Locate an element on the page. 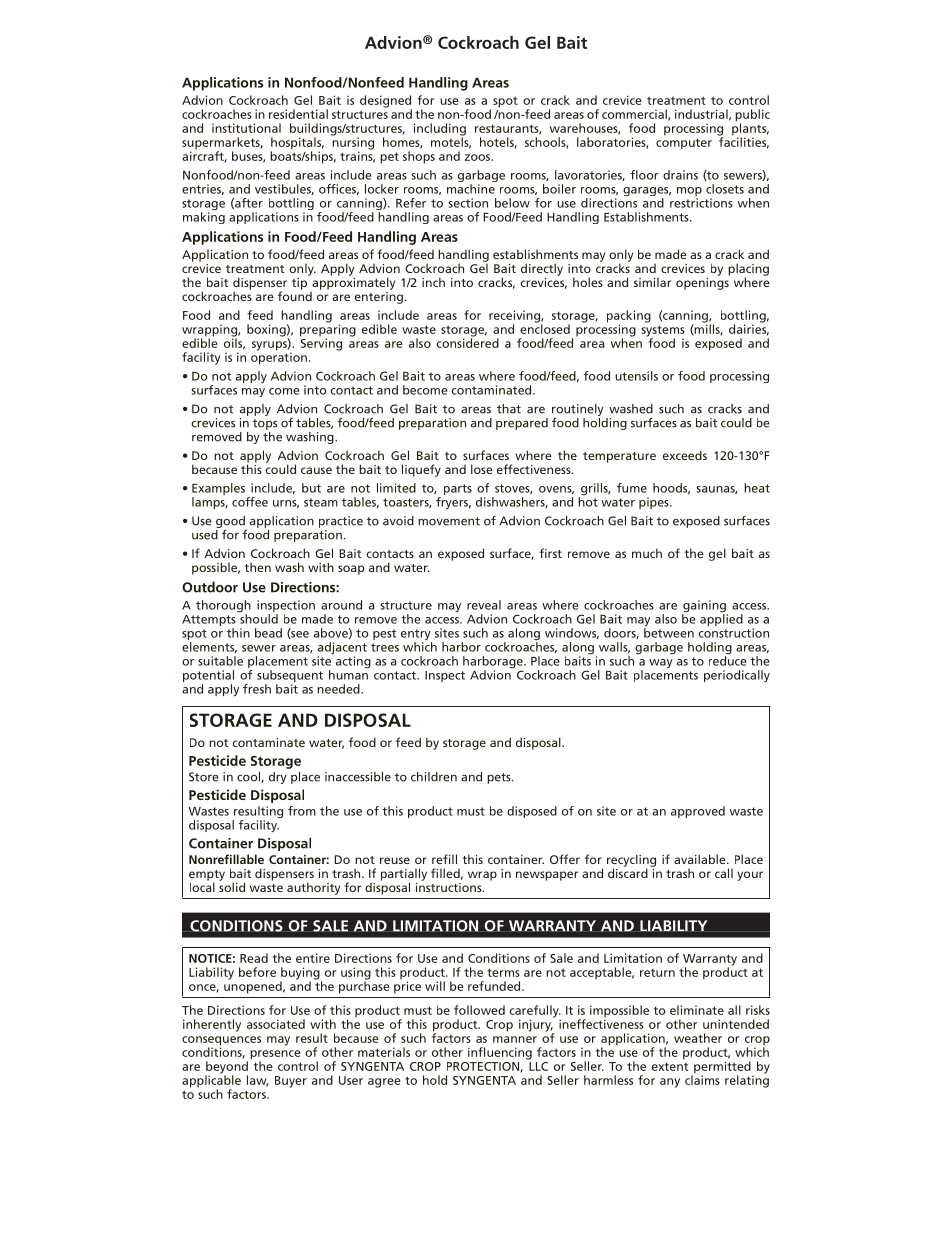  institutional is located at coordinates (246, 128).
